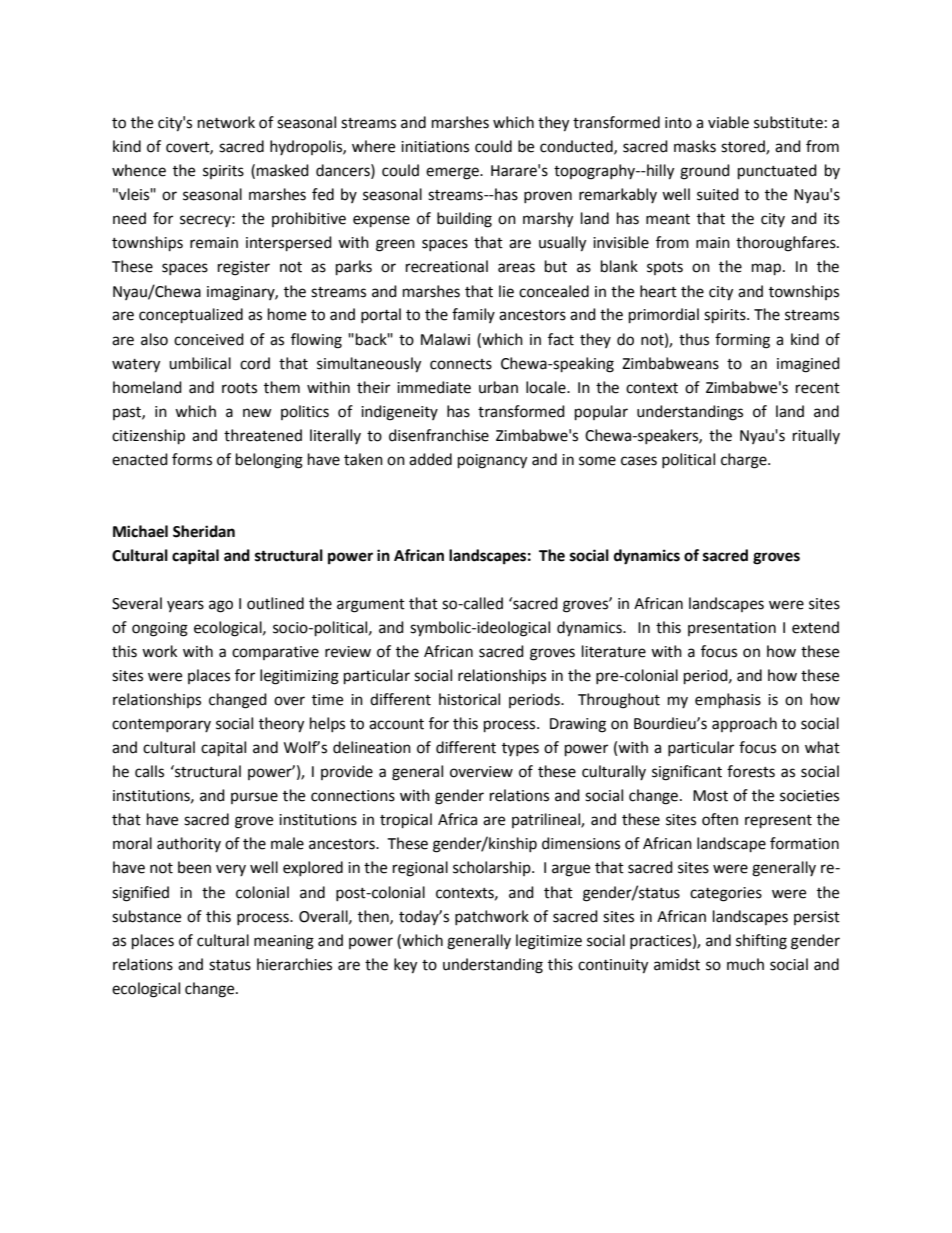 This screenshot has width=952, height=1233. What do you see at coordinates (744, 147) in the screenshot?
I see `stored` at bounding box center [744, 147].
